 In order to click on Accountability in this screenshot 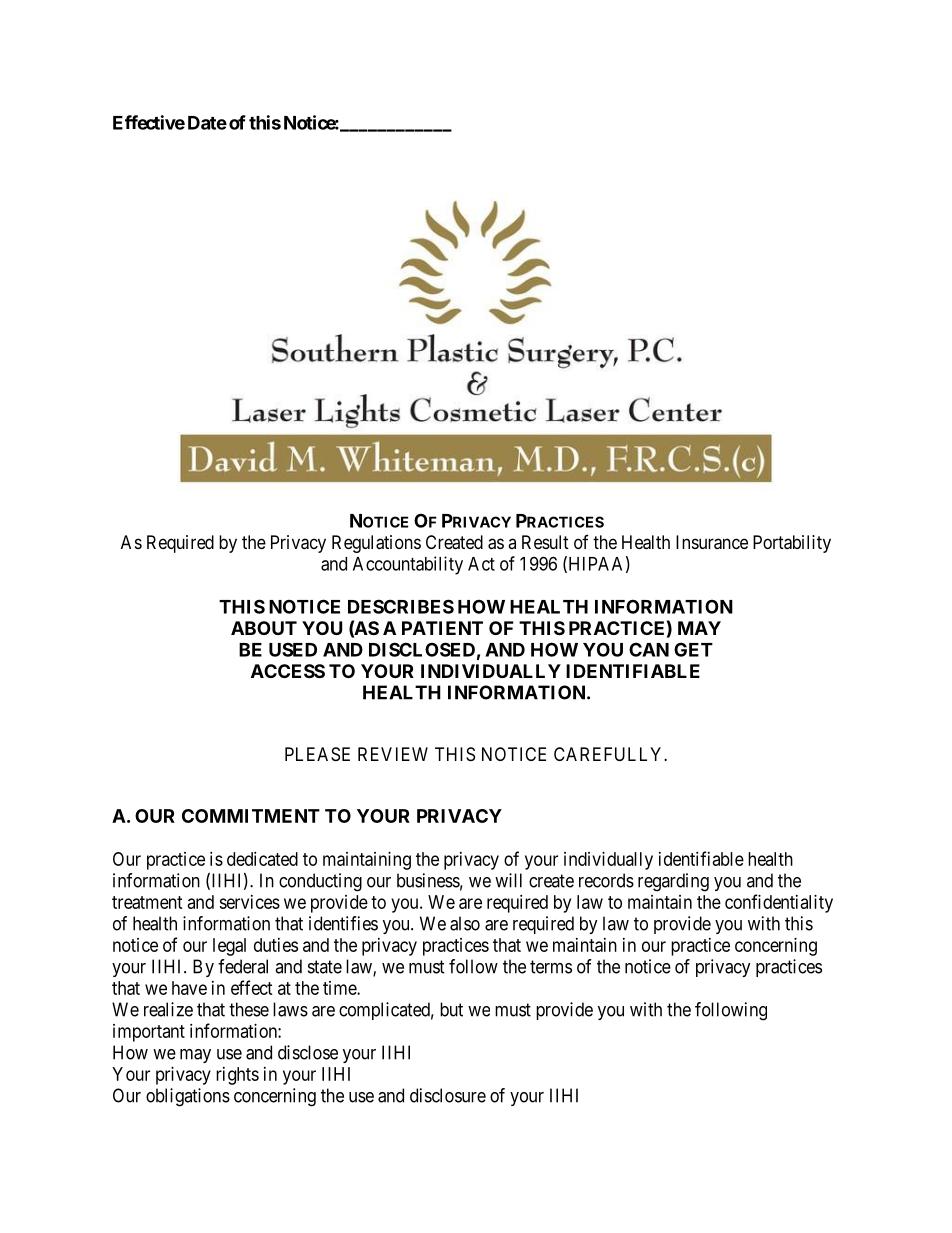, I will do `click(408, 565)`.
